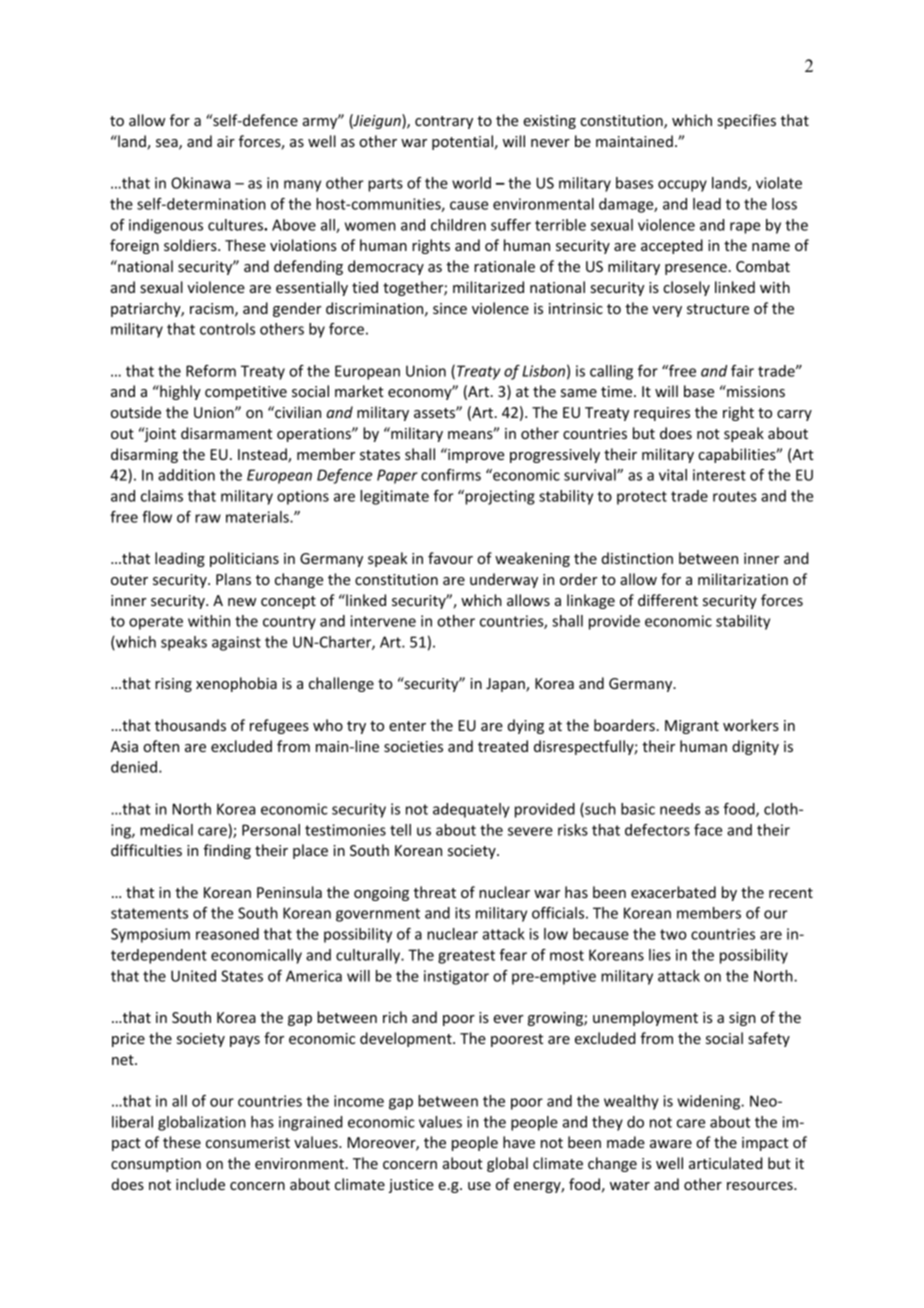 The width and height of the screenshot is (924, 1308). What do you see at coordinates (726, 1163) in the screenshot?
I see `articulated` at bounding box center [726, 1163].
